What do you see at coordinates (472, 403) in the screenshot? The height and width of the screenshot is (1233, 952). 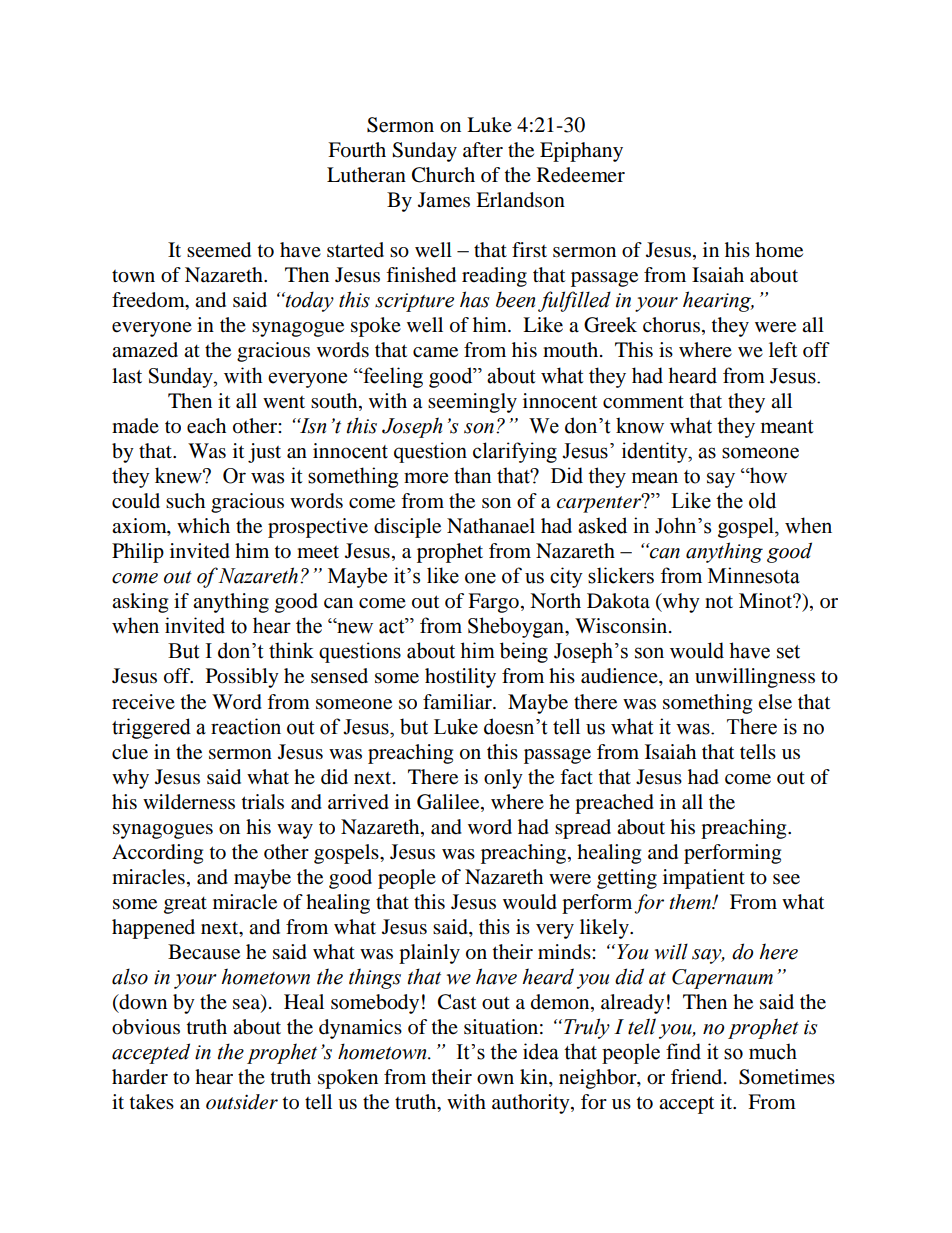 I see `seemingly` at bounding box center [472, 403].
